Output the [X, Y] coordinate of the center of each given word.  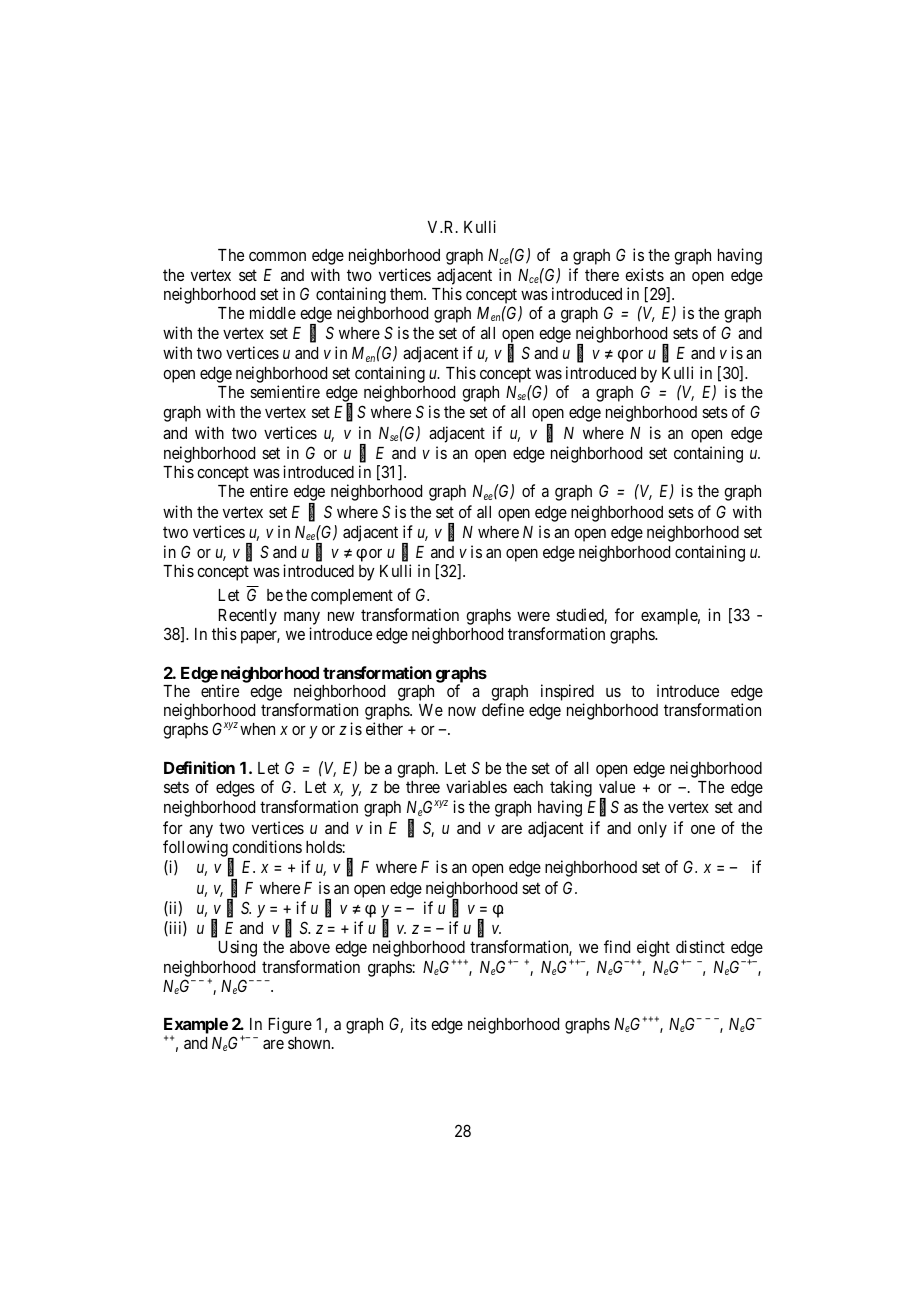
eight [653, 950]
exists [644, 274]
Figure [290, 1025]
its [419, 1023]
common [277, 256]
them [408, 294]
